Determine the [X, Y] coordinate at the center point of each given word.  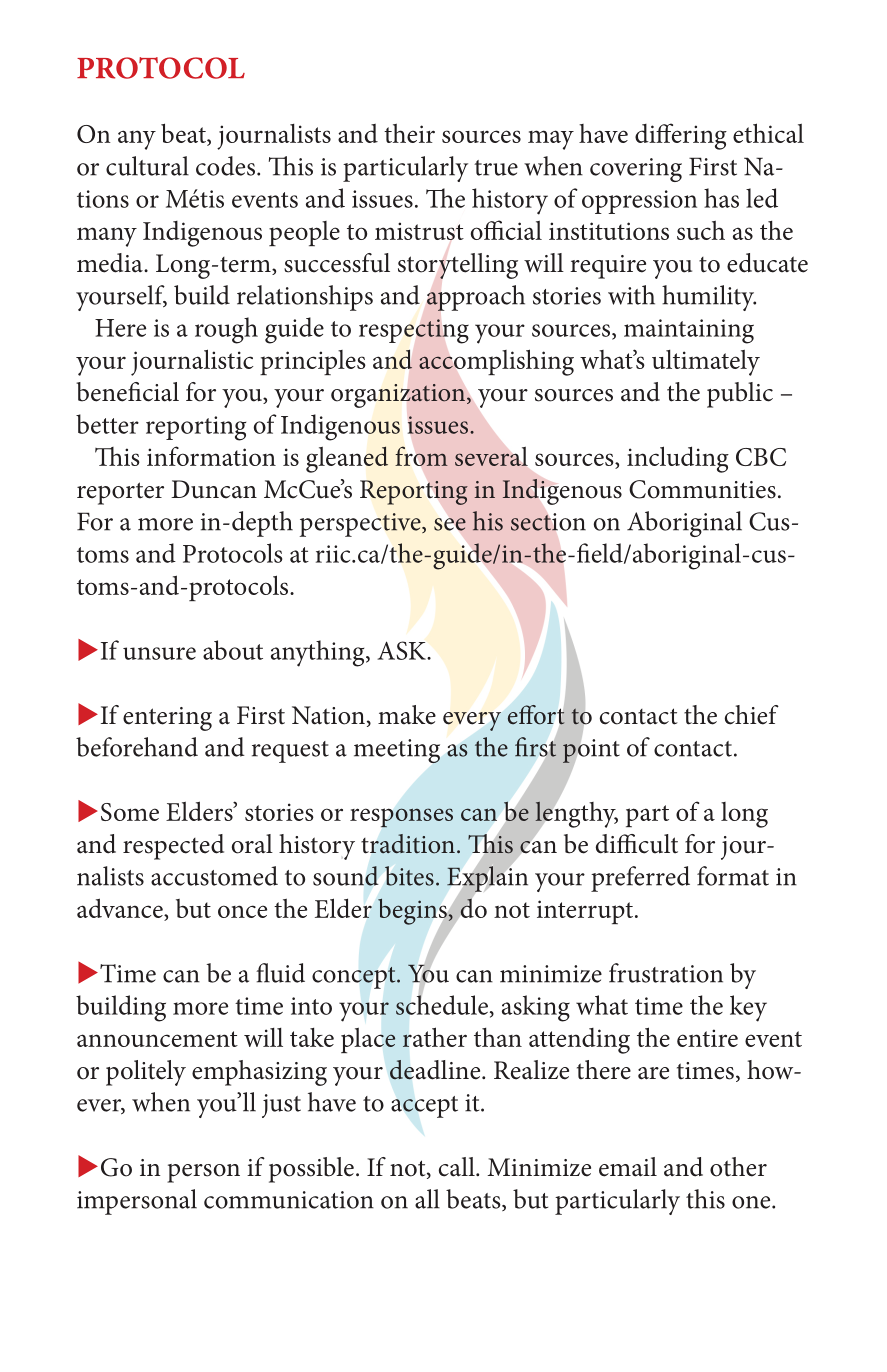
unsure [159, 653]
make [407, 715]
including [678, 459]
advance [121, 908]
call [458, 1167]
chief [752, 715]
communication [289, 1200]
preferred [640, 879]
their [409, 133]
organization [399, 396]
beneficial [127, 392]
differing [681, 136]
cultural [147, 166]
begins [413, 912]
